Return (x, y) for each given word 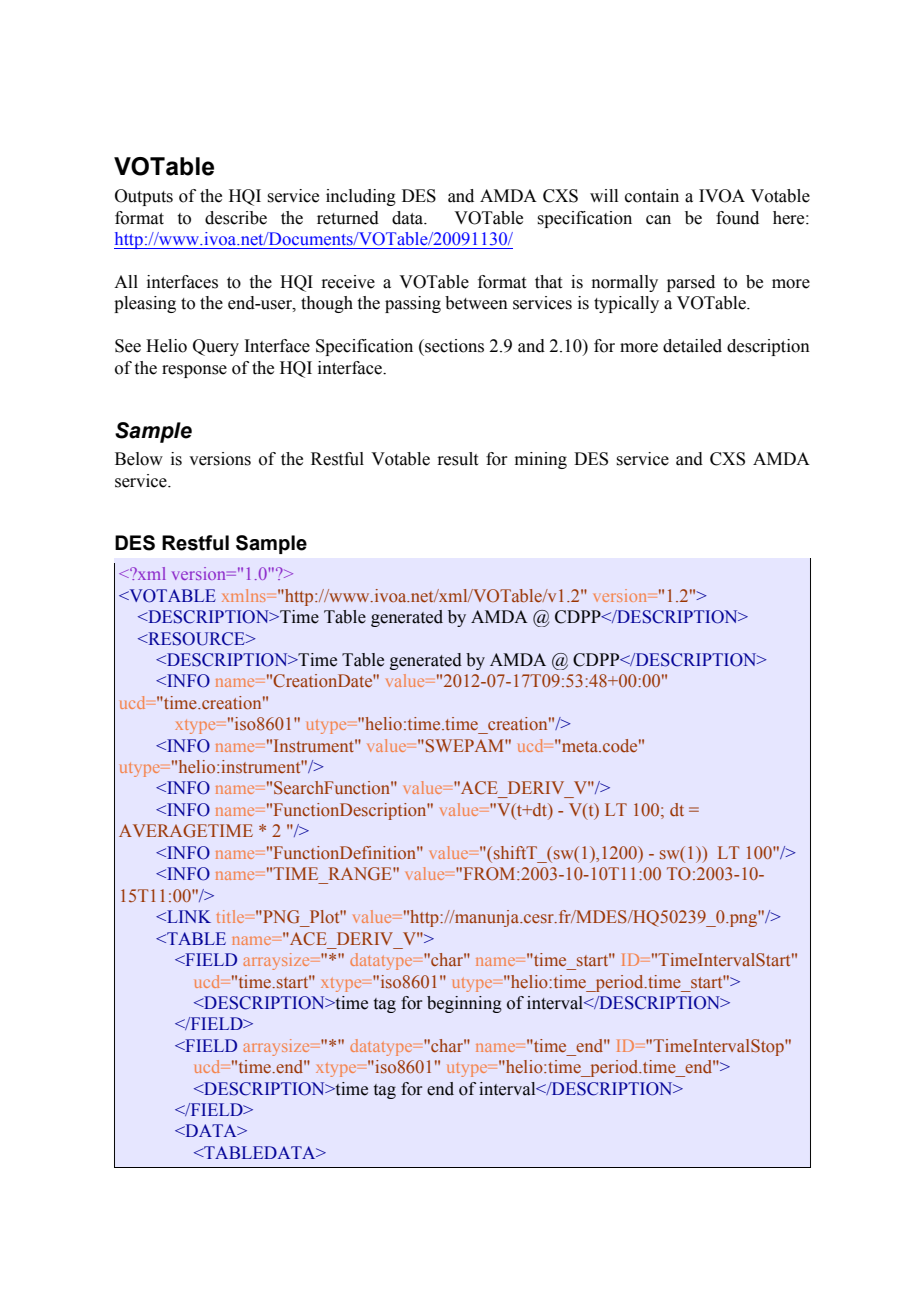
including (361, 197)
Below (139, 459)
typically (626, 304)
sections (453, 346)
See (128, 346)
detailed (692, 346)
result (457, 459)
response (194, 371)
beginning (464, 1004)
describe (236, 218)
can (658, 220)
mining (541, 460)
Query (216, 347)
